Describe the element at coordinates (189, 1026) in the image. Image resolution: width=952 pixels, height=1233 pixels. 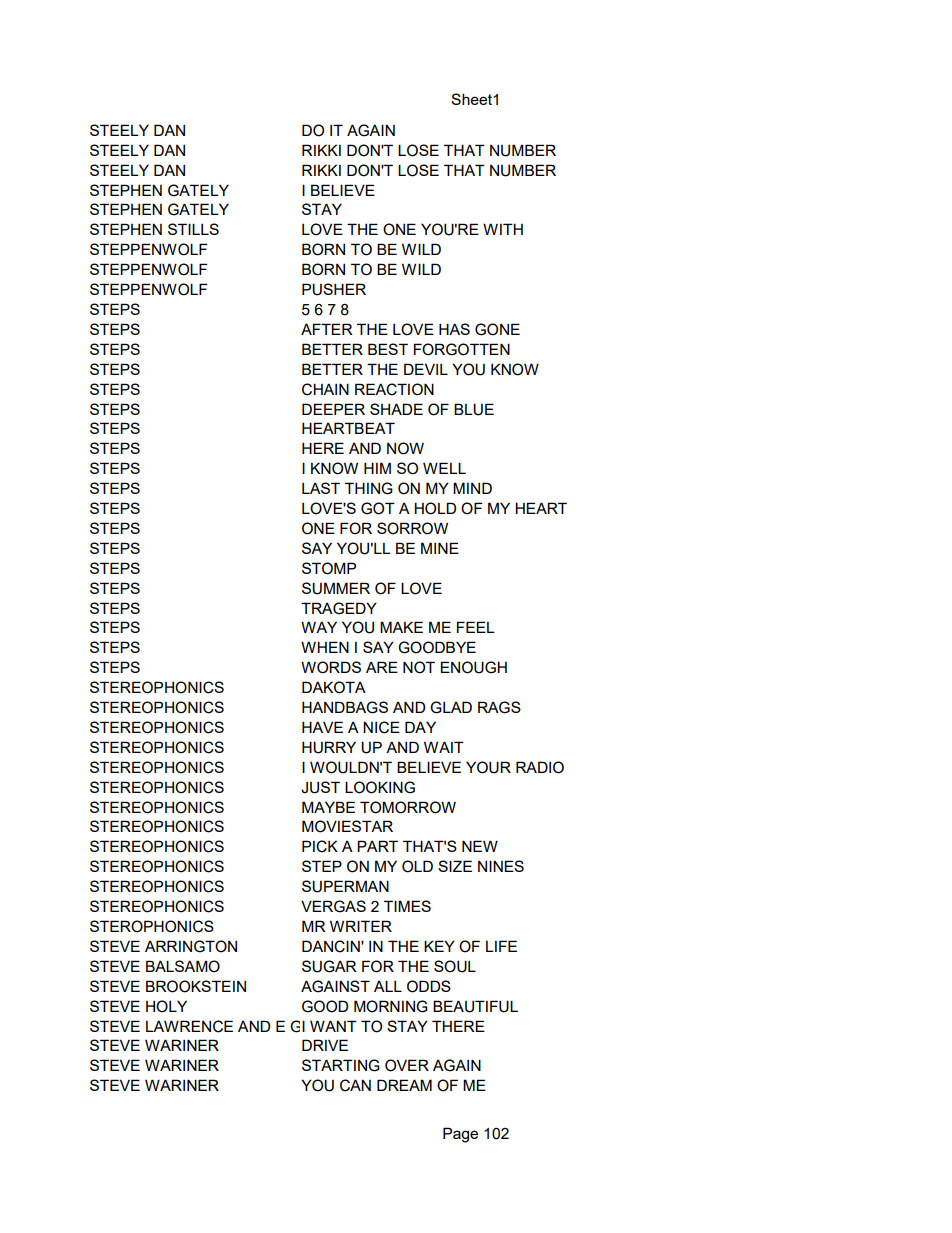
I see `LAWRENCE` at that location.
